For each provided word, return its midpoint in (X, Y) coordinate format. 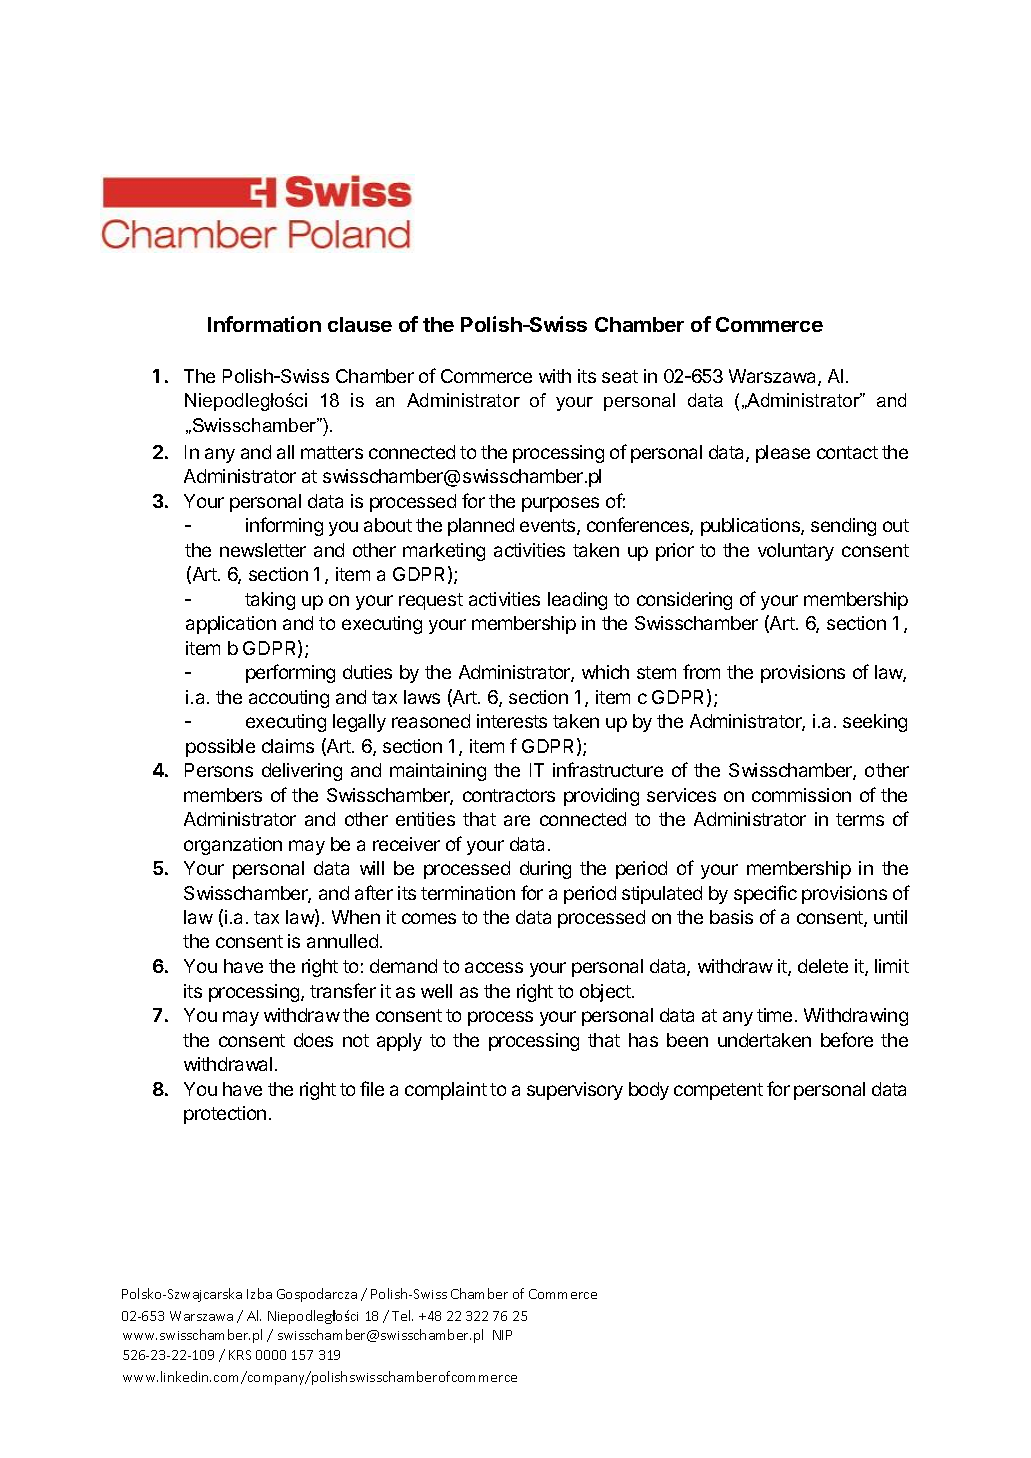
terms (860, 819)
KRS (240, 1355)
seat (620, 376)
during (545, 870)
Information (264, 324)
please (783, 454)
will (372, 868)
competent (718, 1091)
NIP (502, 1335)
